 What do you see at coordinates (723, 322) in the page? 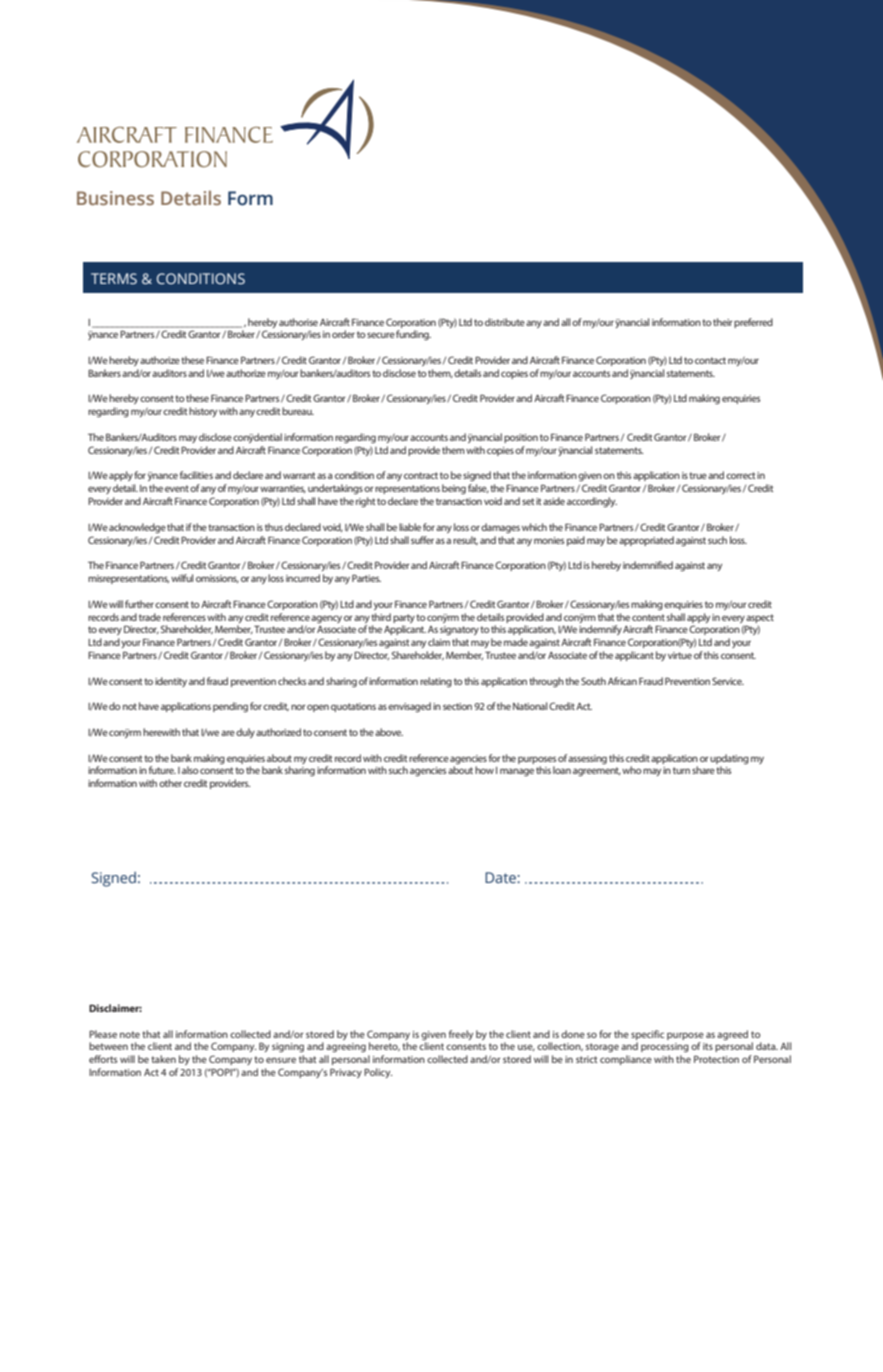
I see `their` at bounding box center [723, 322].
